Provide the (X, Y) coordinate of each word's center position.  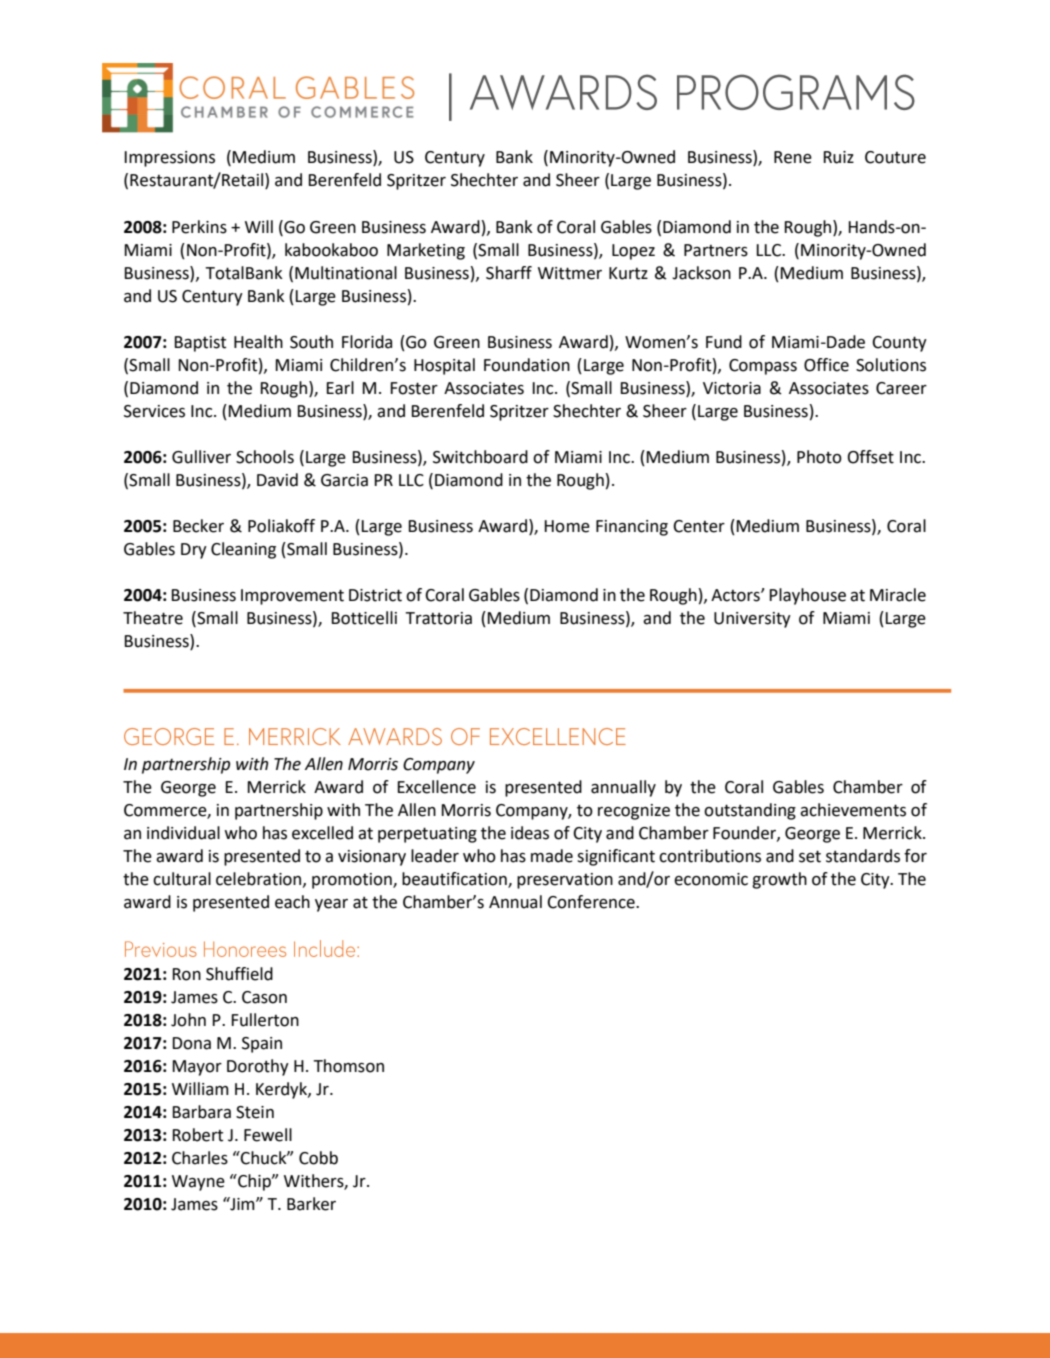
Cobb (318, 1158)
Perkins (199, 227)
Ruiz (838, 157)
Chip (254, 1182)
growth (779, 880)
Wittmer (570, 273)
